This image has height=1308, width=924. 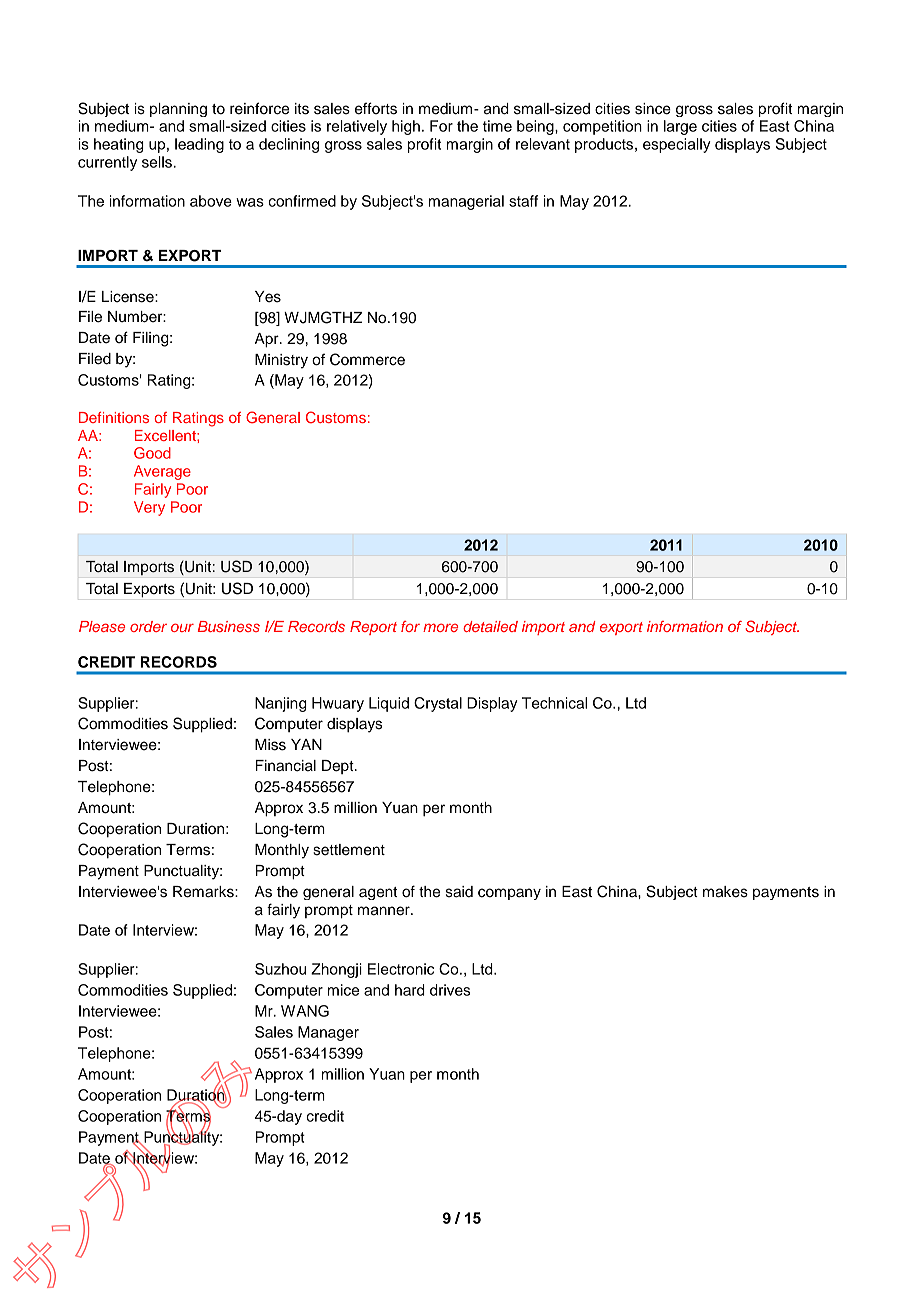 What do you see at coordinates (410, 990) in the image?
I see `hard` at bounding box center [410, 990].
